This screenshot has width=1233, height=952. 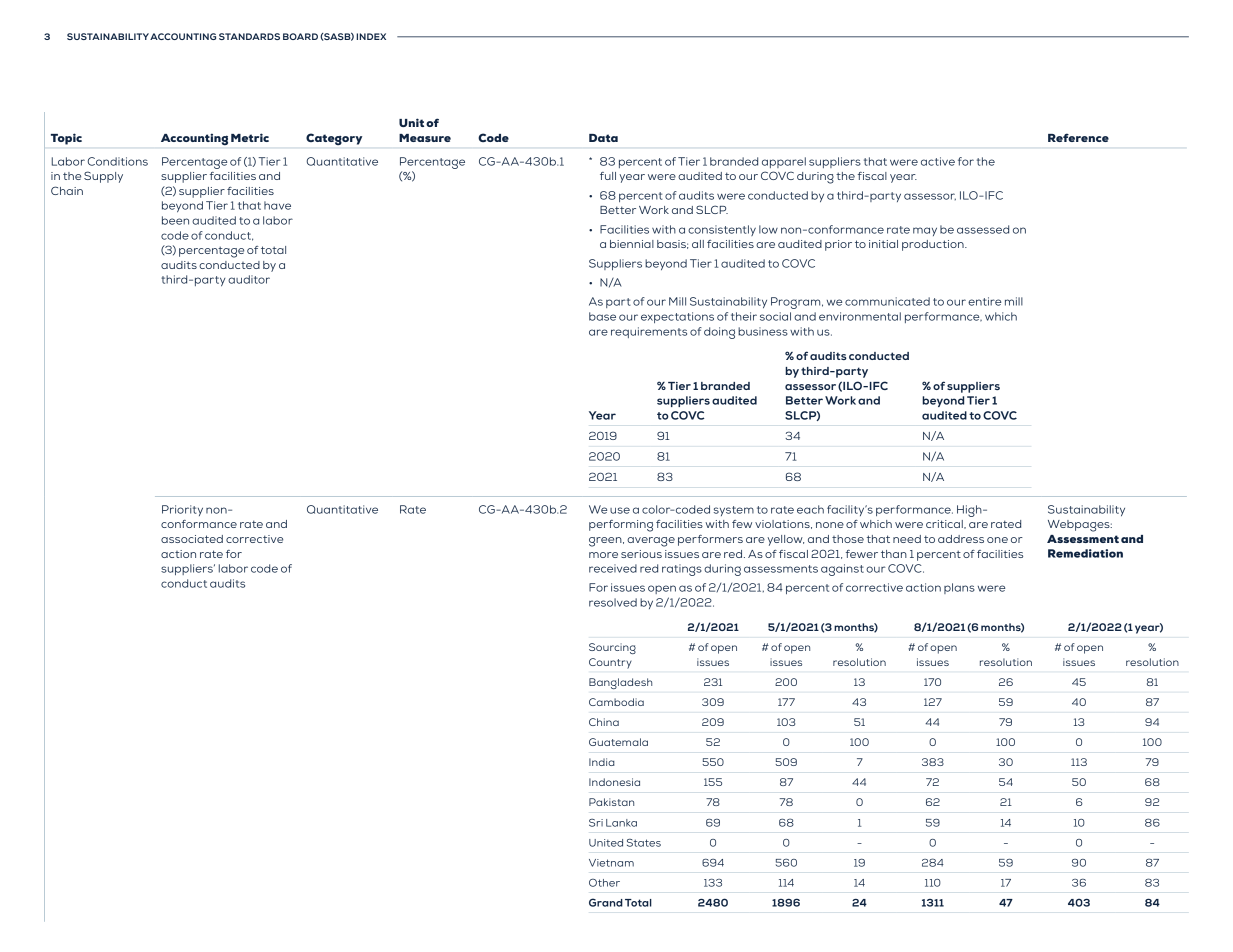 What do you see at coordinates (611, 863) in the screenshot?
I see `Vietnam` at bounding box center [611, 863].
